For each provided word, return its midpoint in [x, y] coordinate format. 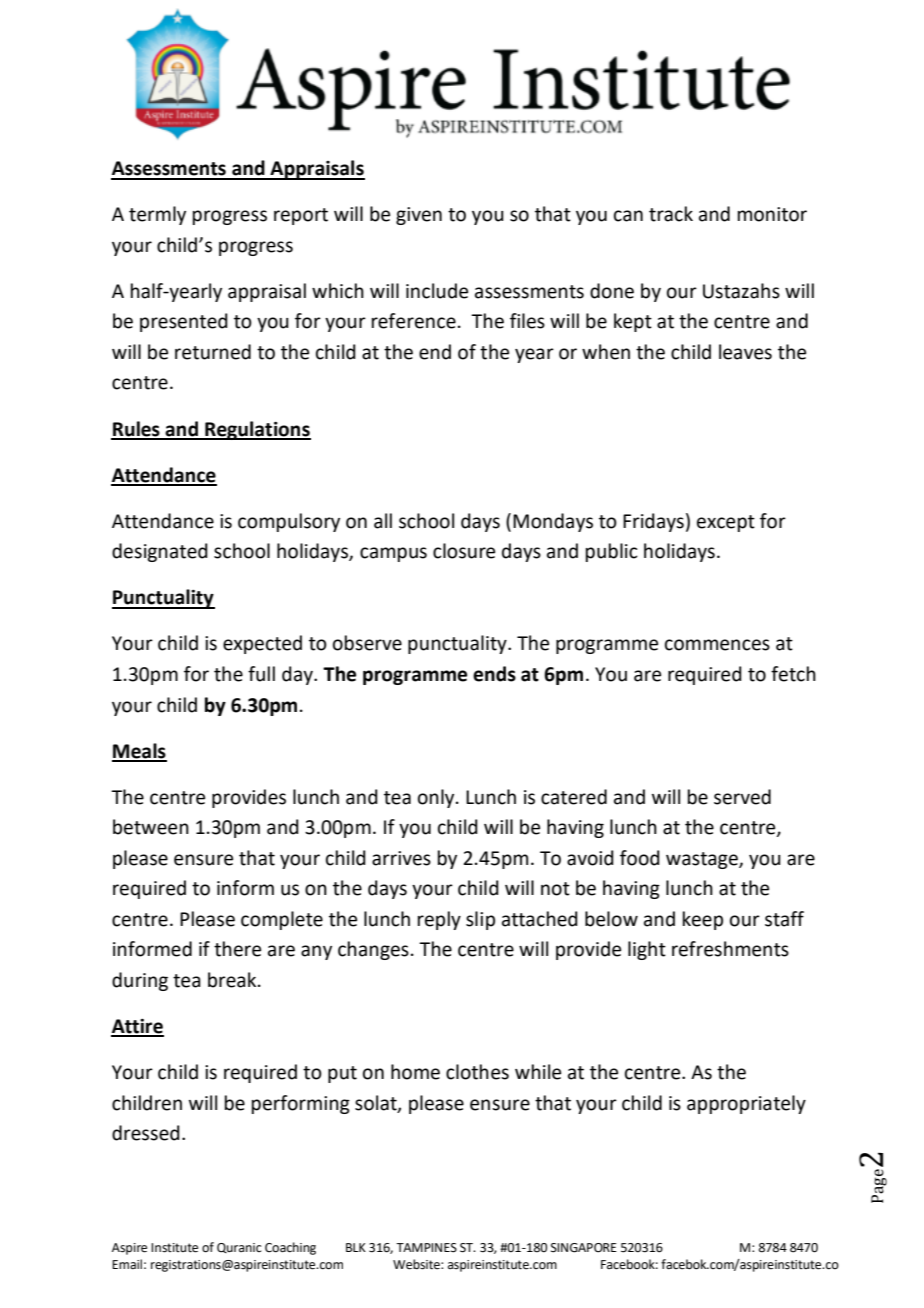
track [671, 214]
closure [464, 551]
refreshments [730, 949]
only [437, 798]
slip [480, 920]
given [419, 216]
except [726, 523]
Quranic [239, 1248]
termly [157, 215]
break [233, 980]
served [742, 797]
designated [160, 552]
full [261, 674]
